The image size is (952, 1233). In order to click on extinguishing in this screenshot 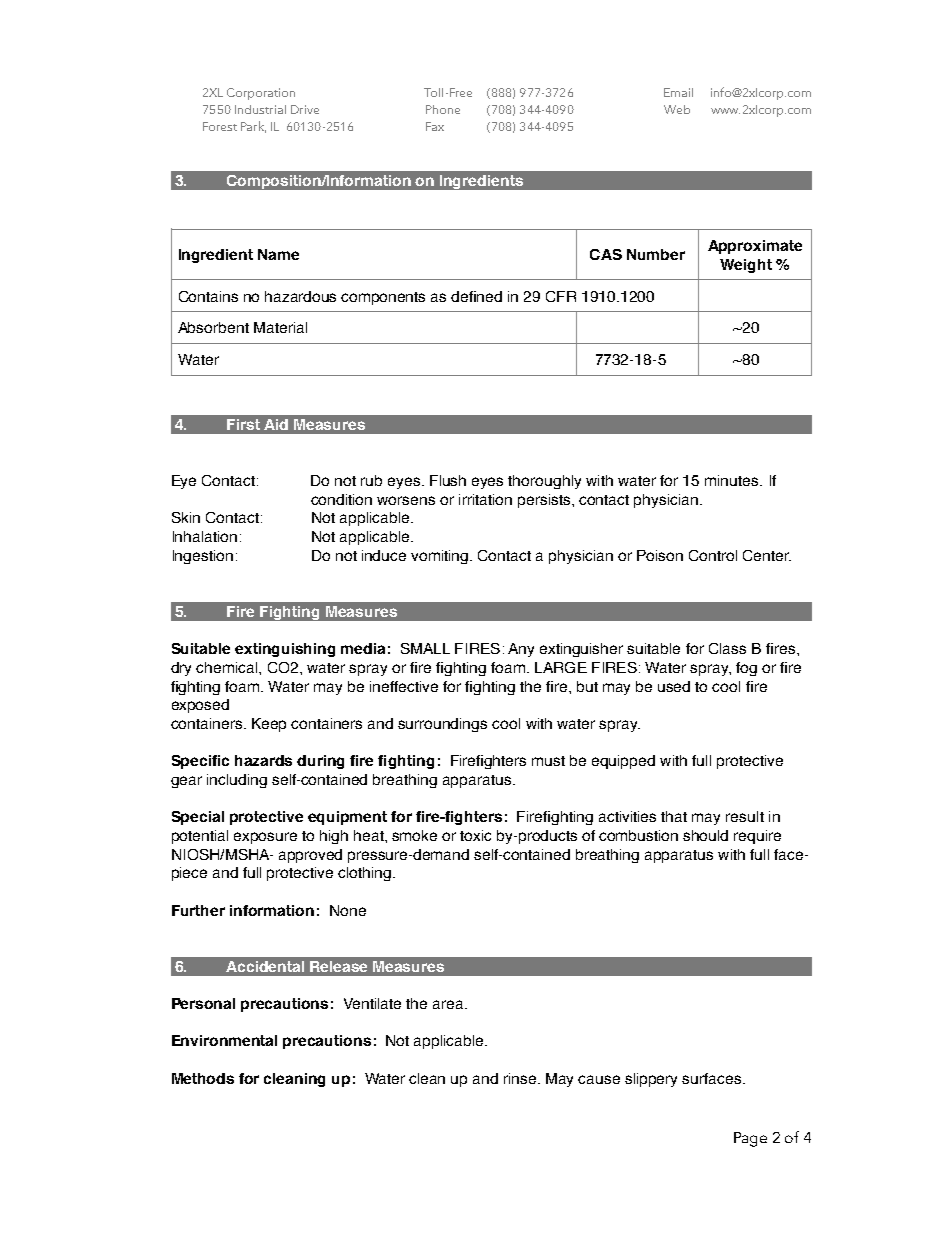, I will do `click(285, 650)`.
